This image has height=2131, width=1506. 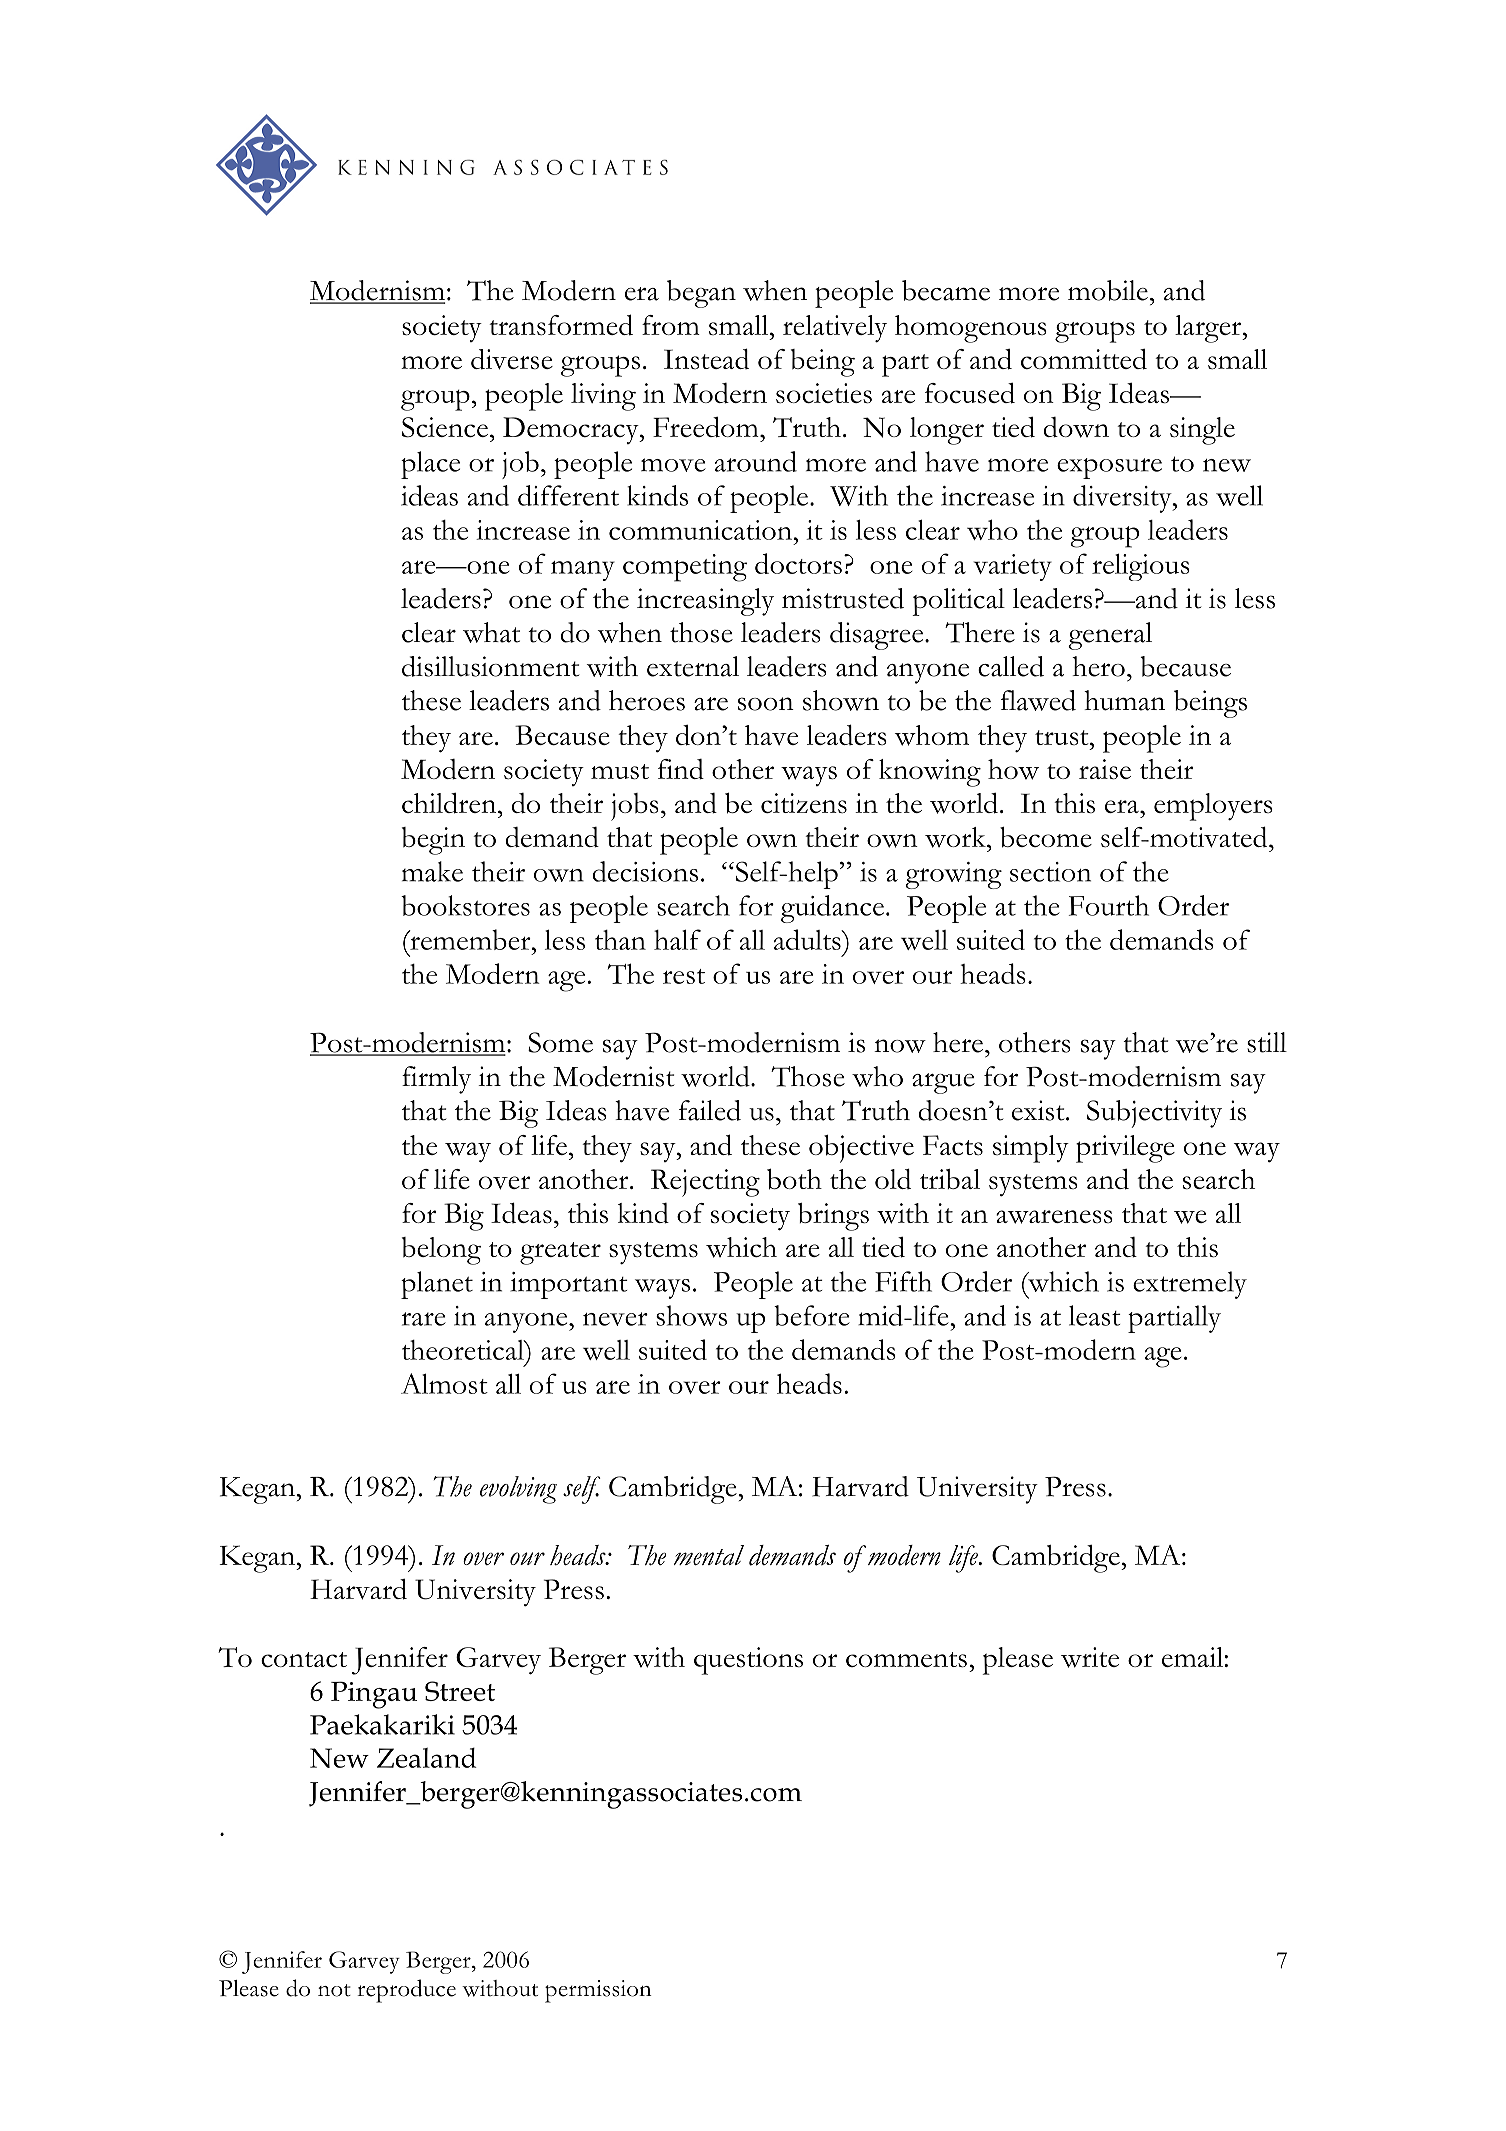 I want to click on privilege, so click(x=1125, y=1149).
